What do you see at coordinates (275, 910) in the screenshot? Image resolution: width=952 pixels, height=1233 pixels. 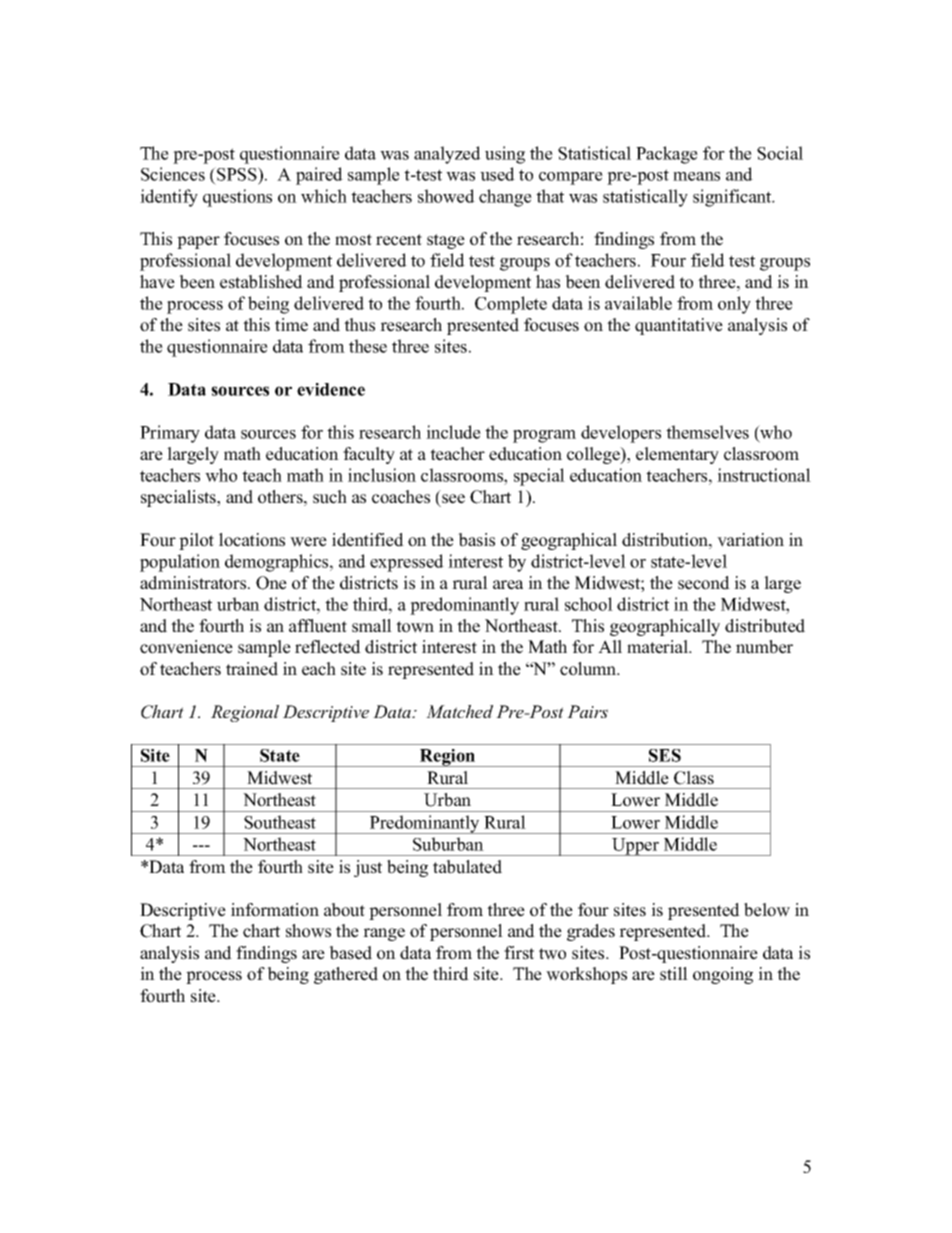 I see `information` at bounding box center [275, 910].
